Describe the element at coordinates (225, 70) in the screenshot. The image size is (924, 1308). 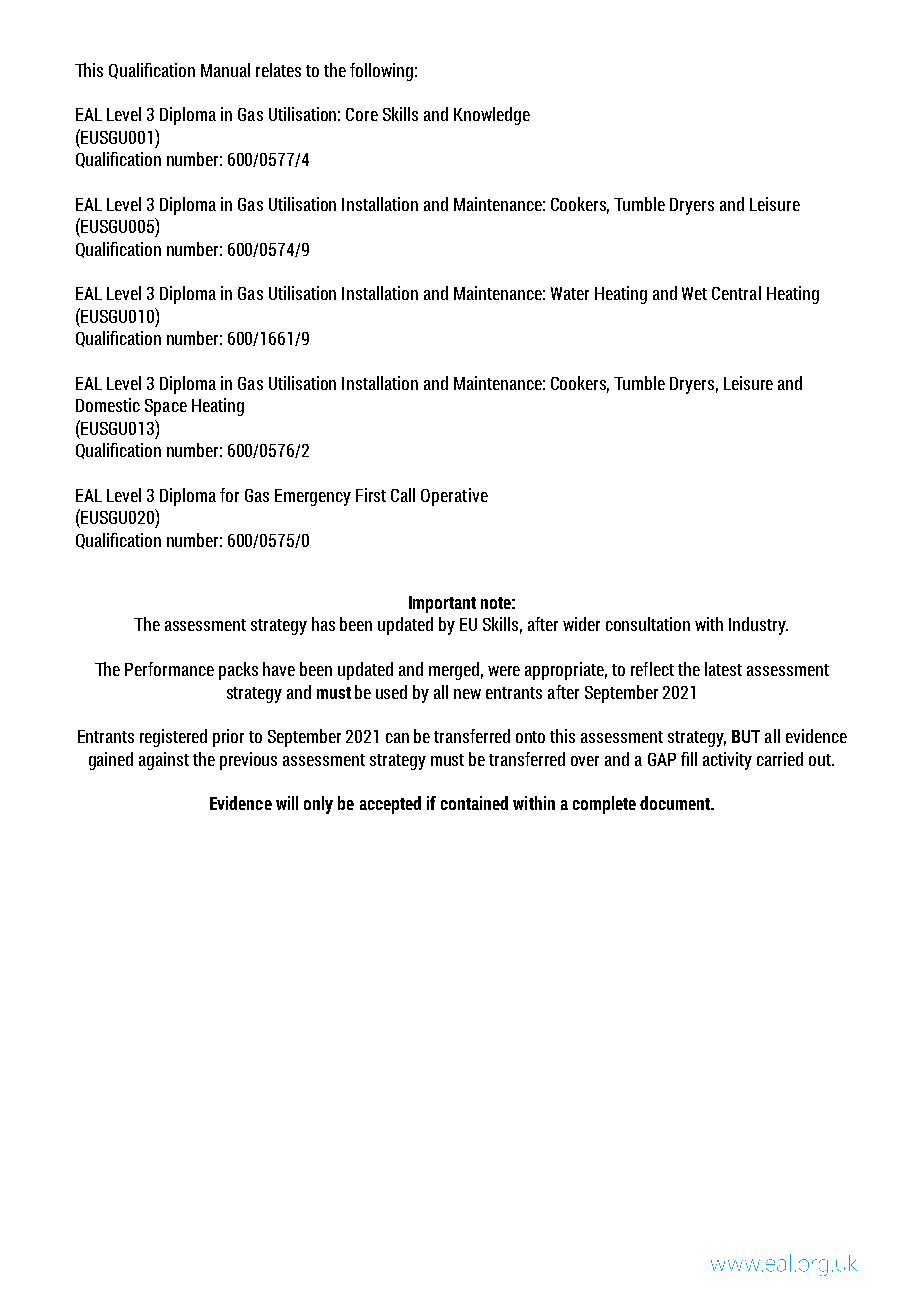
I see `Manual` at that location.
